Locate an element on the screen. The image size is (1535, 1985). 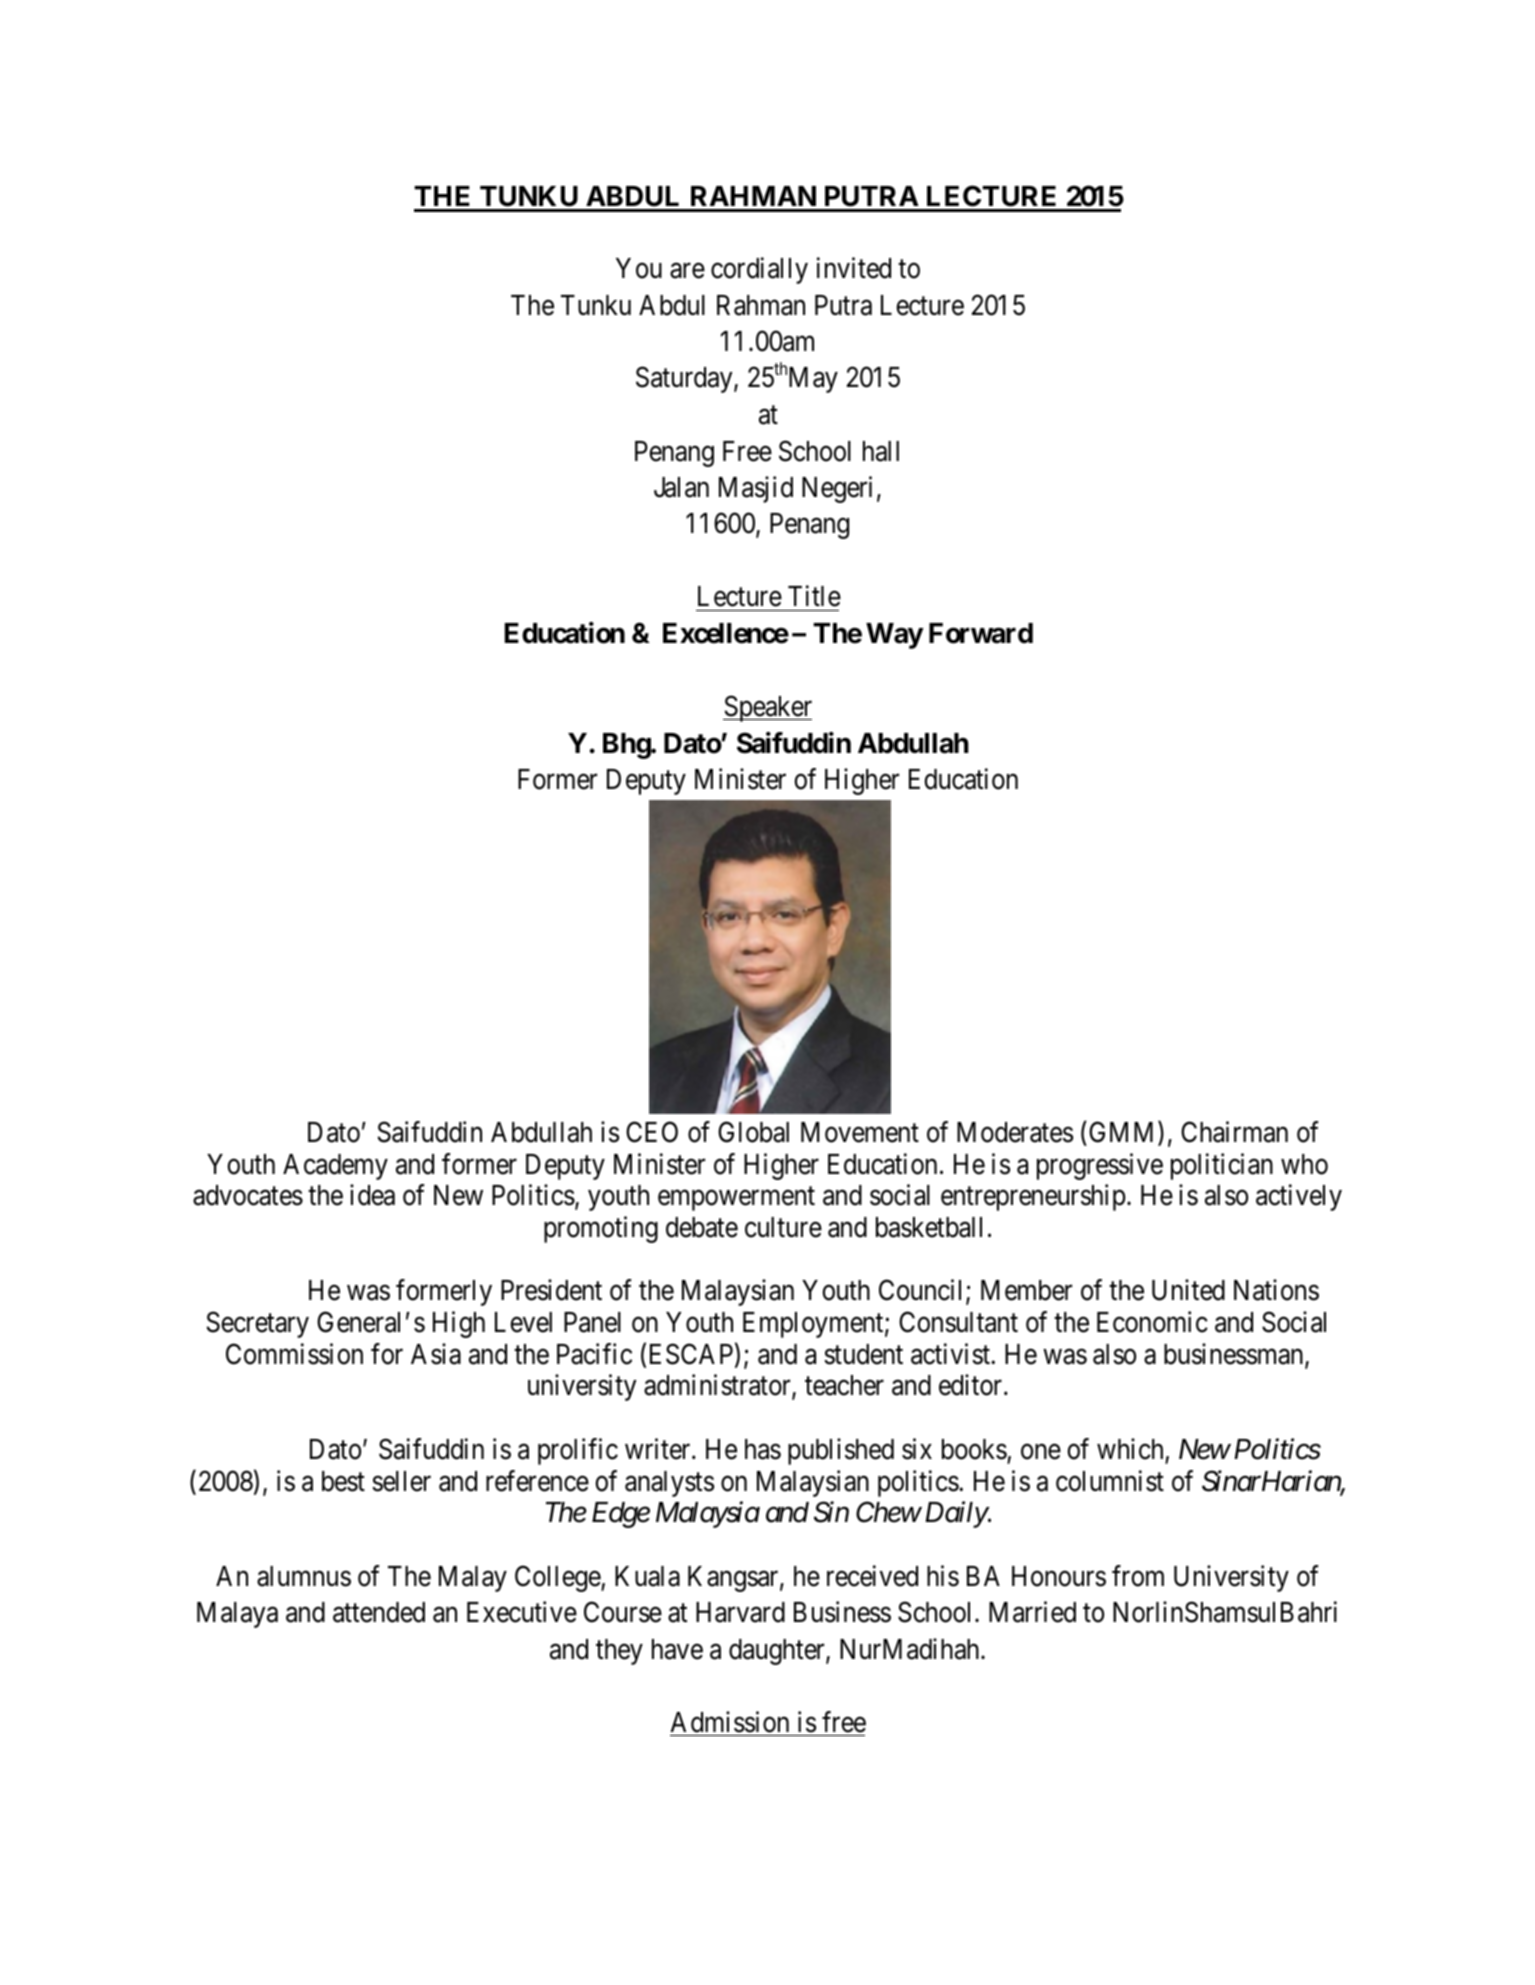
Forward is located at coordinates (981, 633).
